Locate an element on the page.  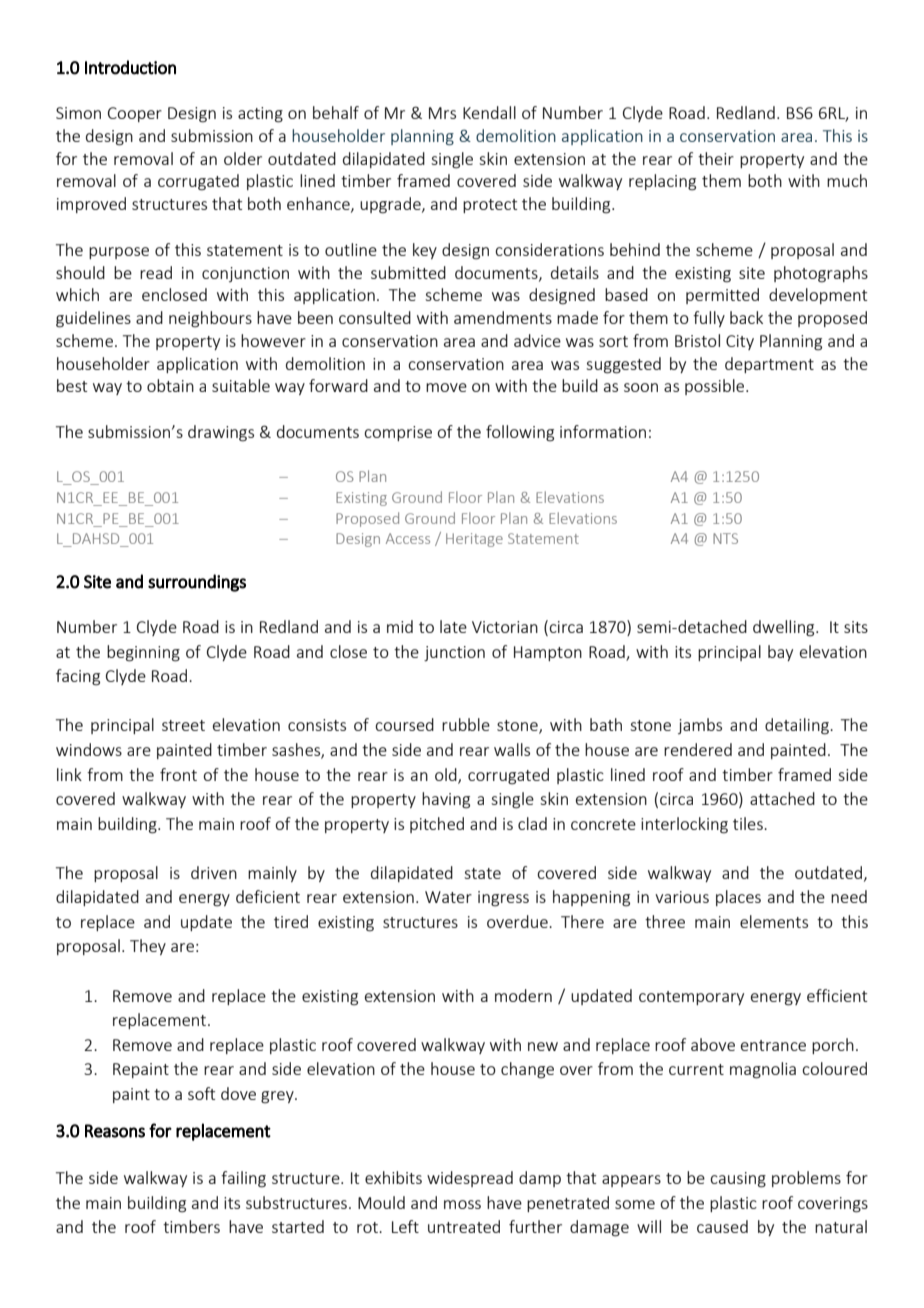
They is located at coordinates (148, 947).
